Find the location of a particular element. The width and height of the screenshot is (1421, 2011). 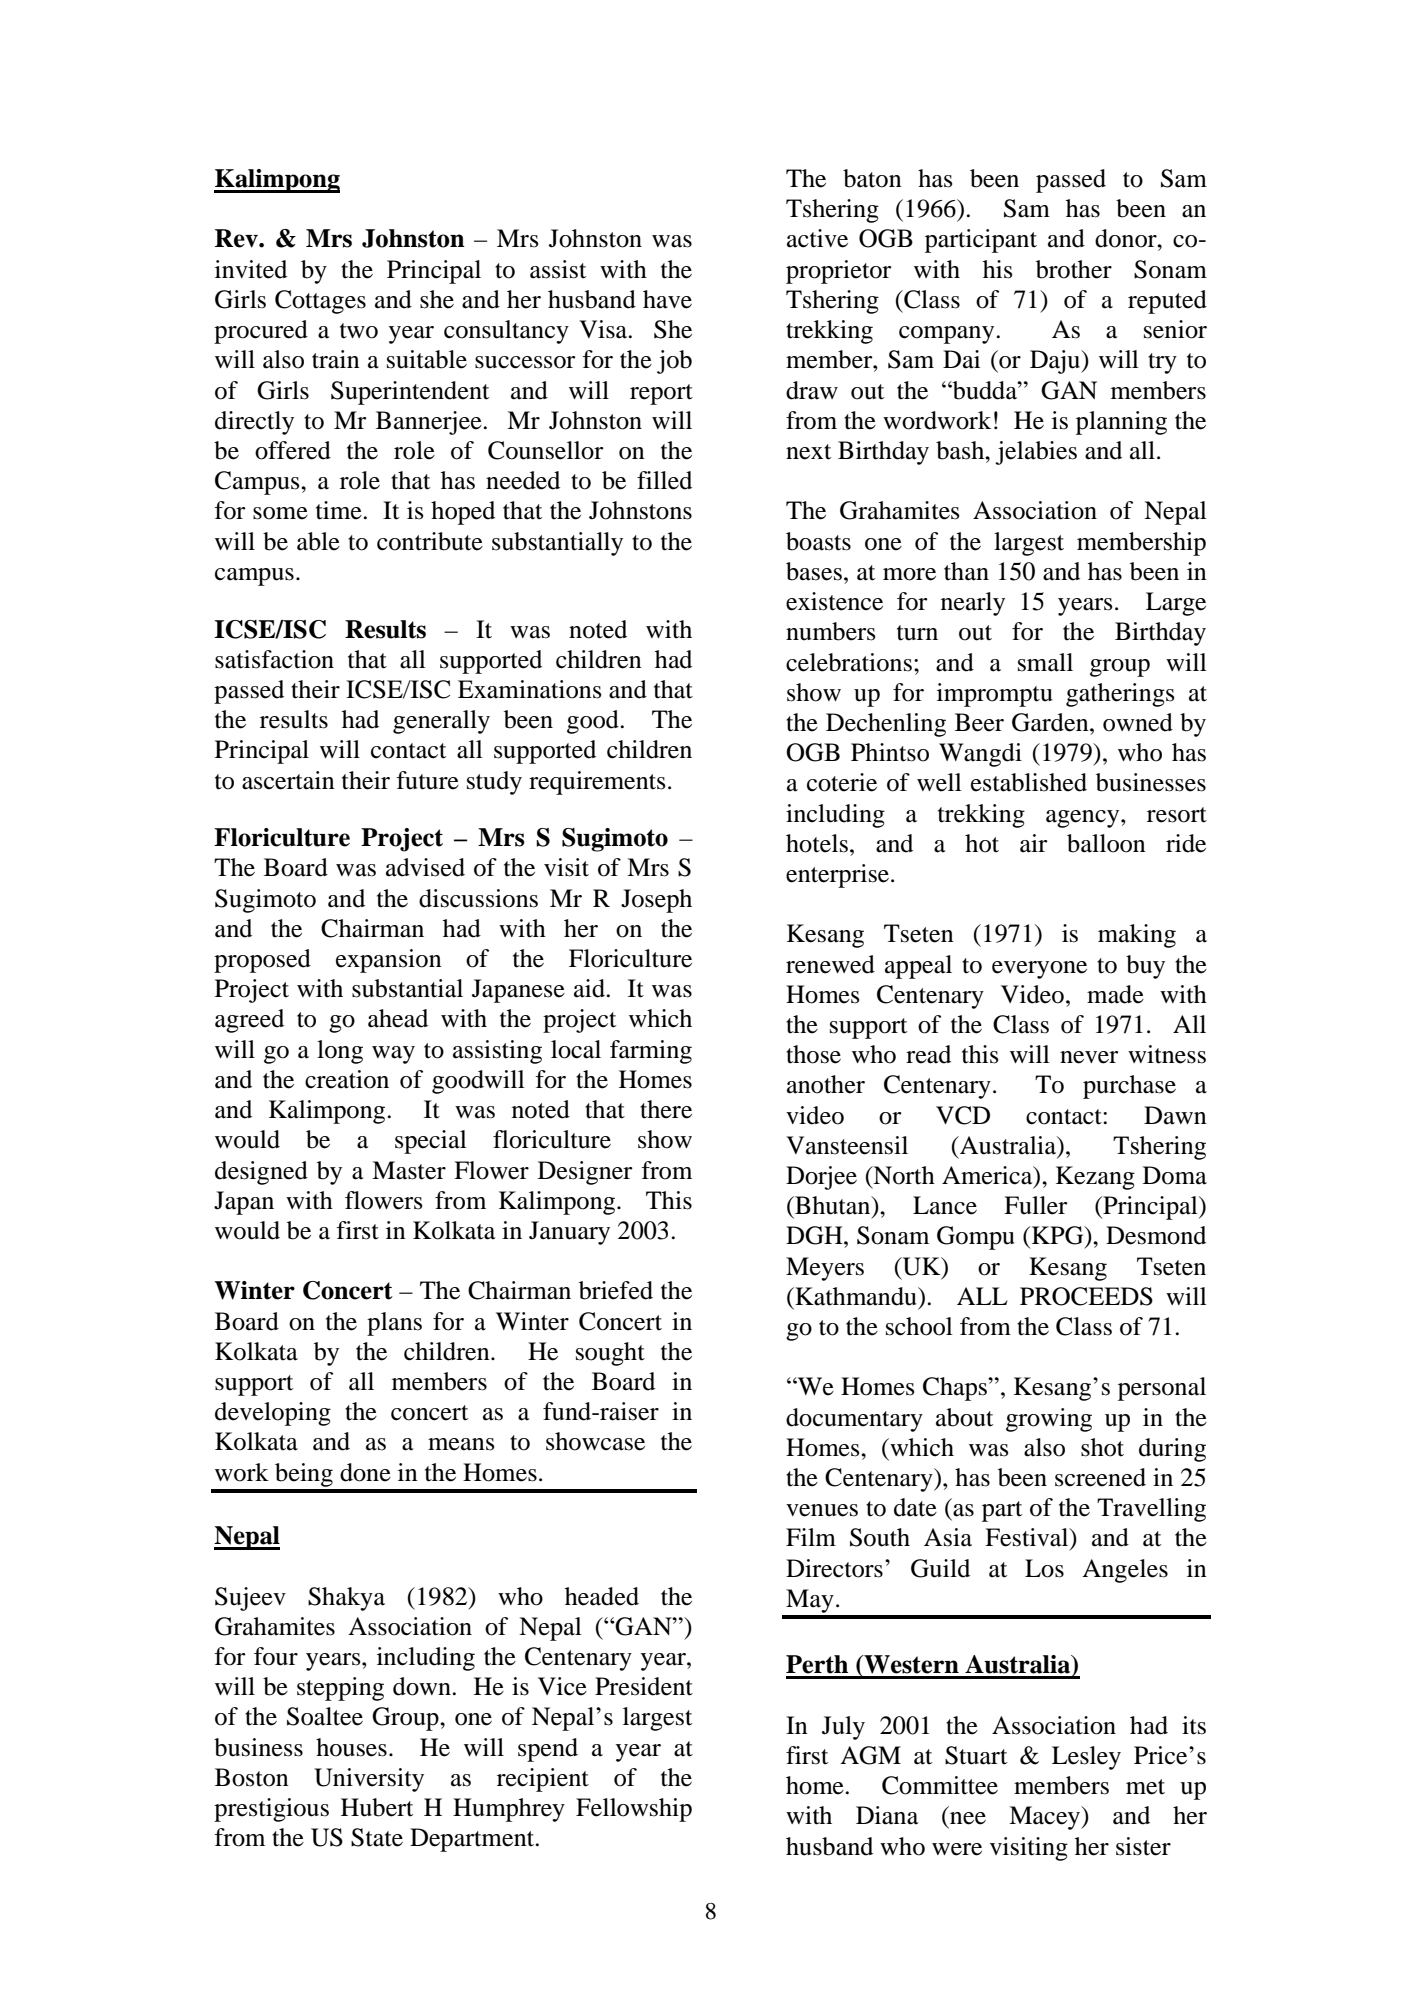

Lesley is located at coordinates (1086, 1758).
